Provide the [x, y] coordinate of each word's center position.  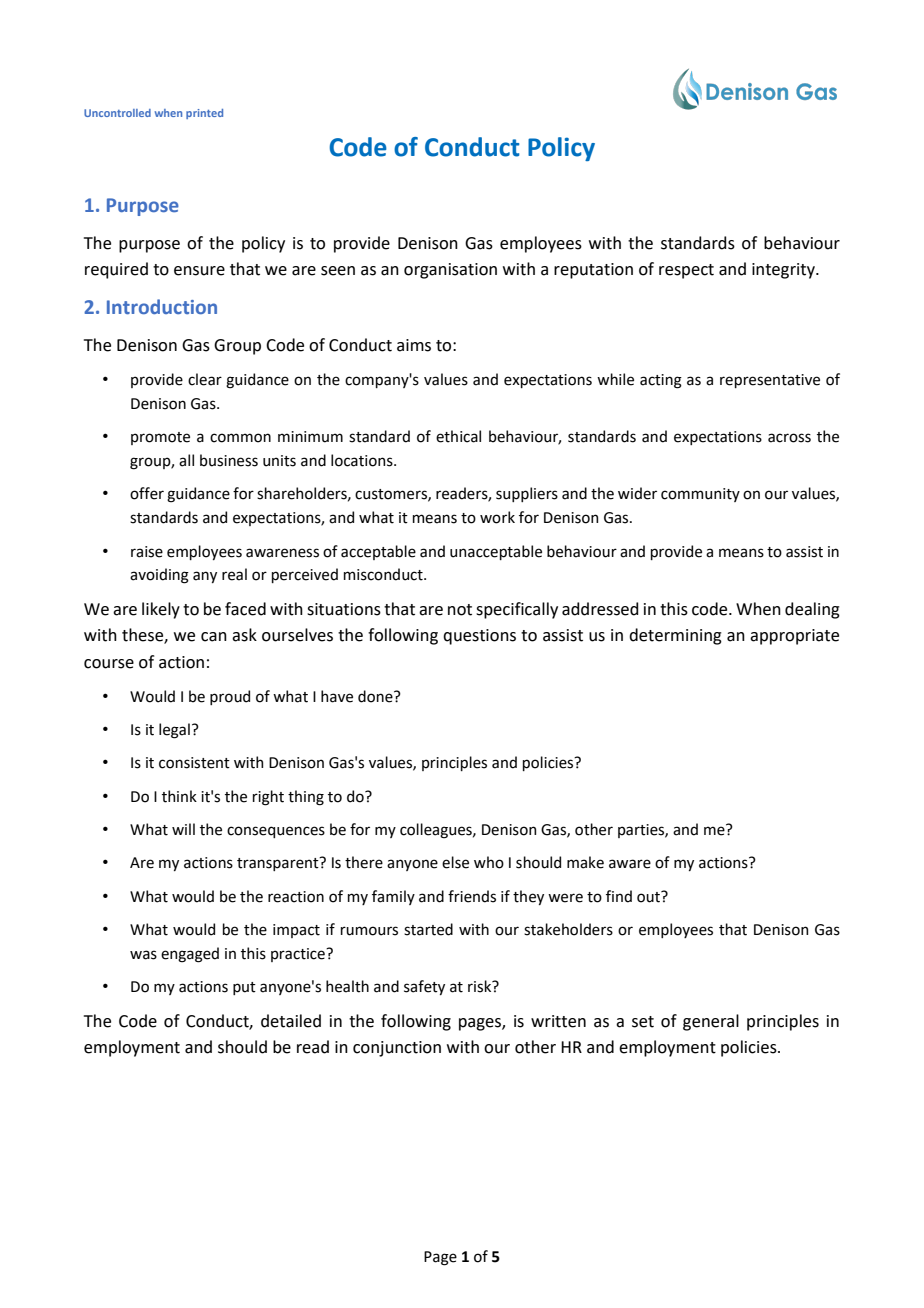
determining [675, 636]
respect [686, 271]
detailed [291, 1021]
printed [204, 114]
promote [160, 438]
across [789, 438]
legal [174, 731]
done [376, 696]
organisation [450, 271]
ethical [458, 436]
